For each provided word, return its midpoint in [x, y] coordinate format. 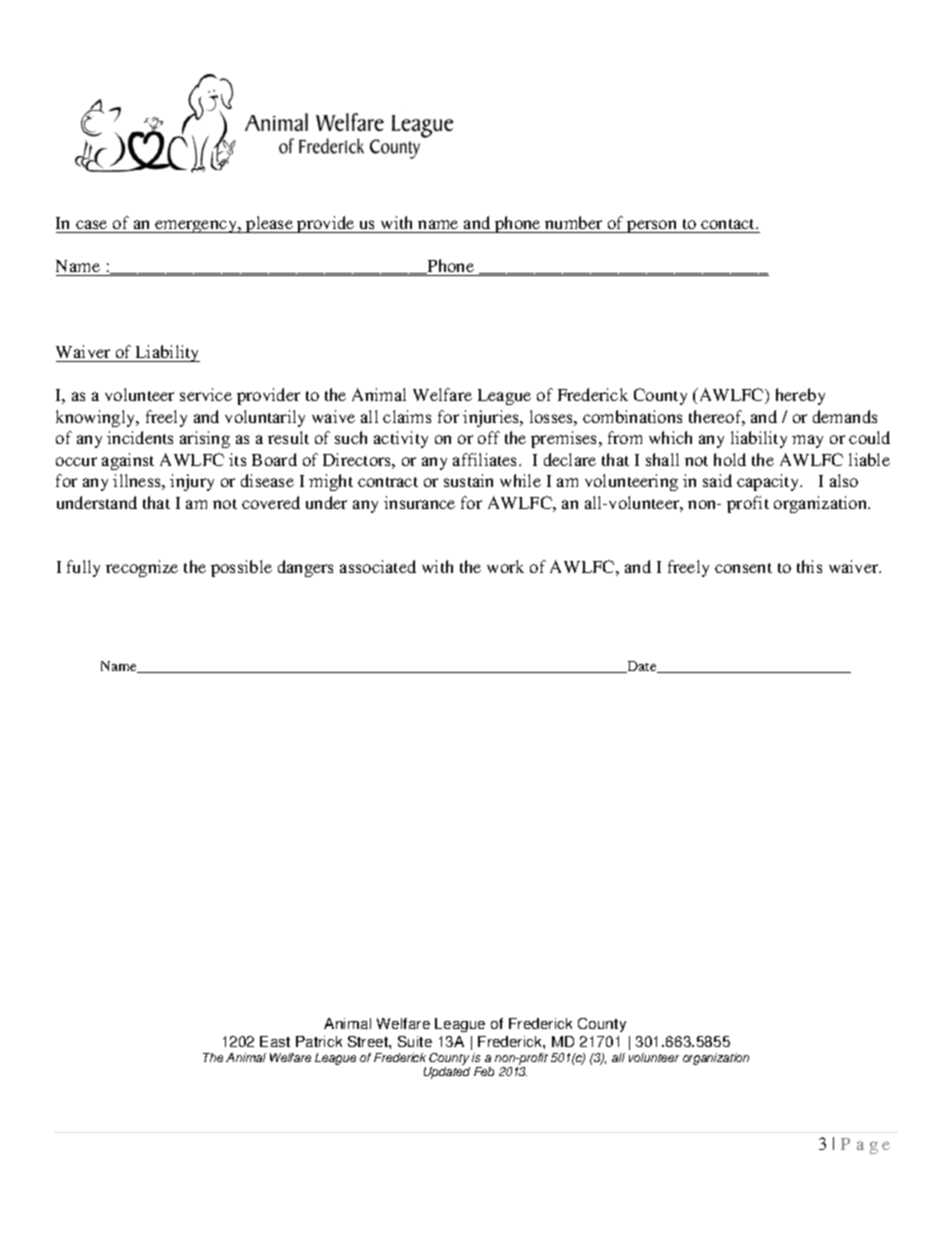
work [505, 566]
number [574, 224]
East [275, 1041]
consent [743, 568]
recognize [142, 568]
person [652, 226]
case [92, 226]
